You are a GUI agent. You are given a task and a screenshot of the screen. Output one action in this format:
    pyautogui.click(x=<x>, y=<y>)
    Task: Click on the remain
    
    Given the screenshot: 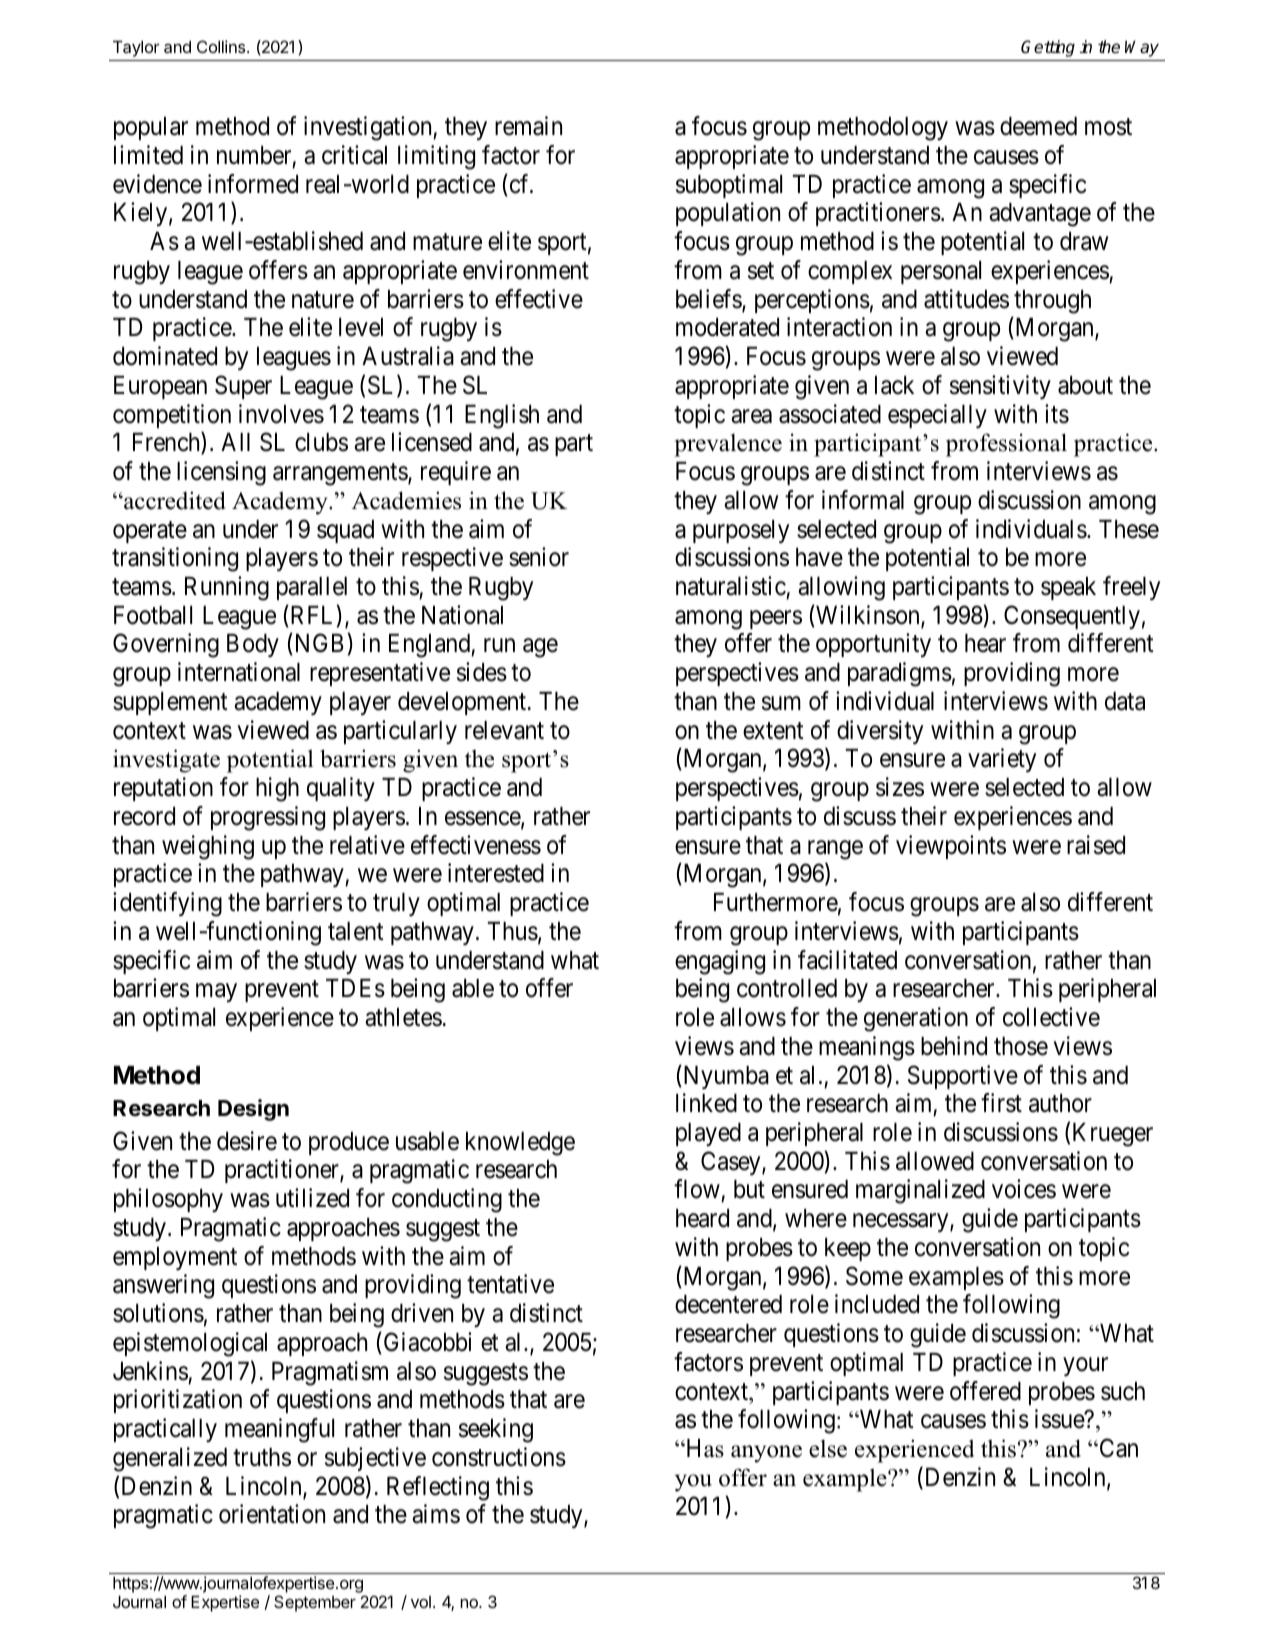 What is the action you would take?
    pyautogui.click(x=528, y=126)
